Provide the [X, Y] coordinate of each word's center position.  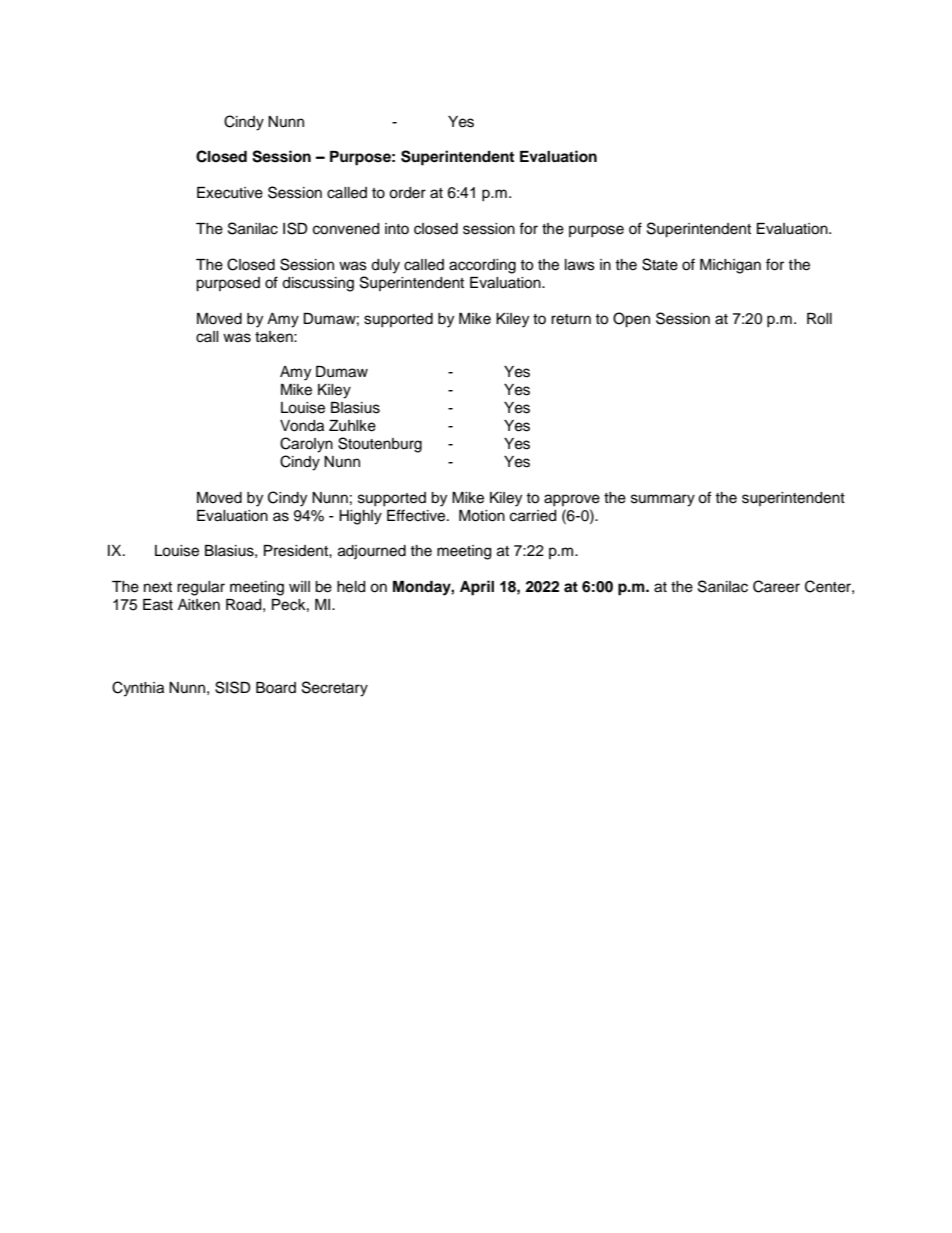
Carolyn [306, 445]
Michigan [730, 266]
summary [663, 500]
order [407, 193]
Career [776, 586]
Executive [230, 193]
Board [276, 688]
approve [572, 500]
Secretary [335, 689]
